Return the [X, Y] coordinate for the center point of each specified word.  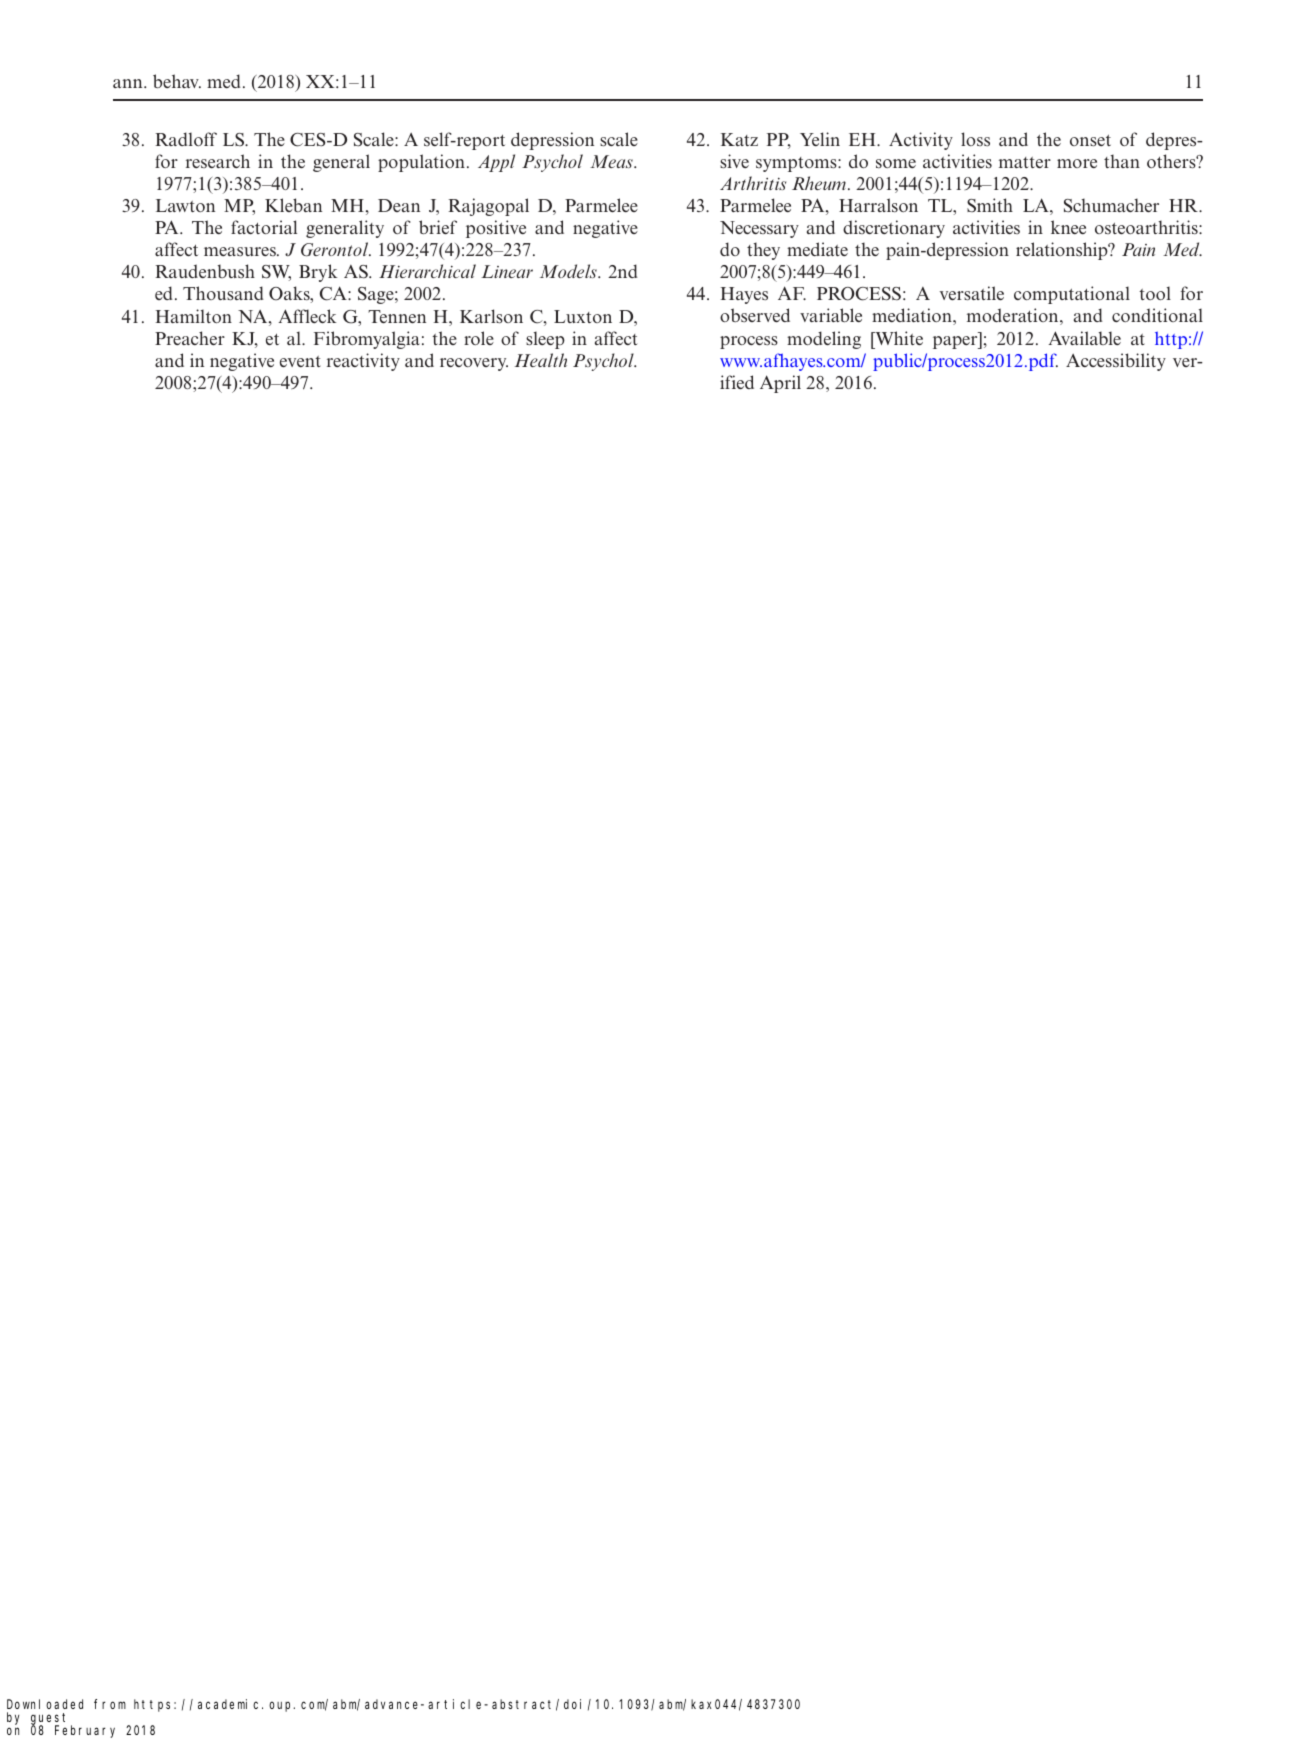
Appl [496, 163]
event [300, 361]
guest [51, 1720]
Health [541, 360]
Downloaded [45, 1704]
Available [1084, 338]
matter [1025, 162]
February [85, 1731]
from [110, 1704]
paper [956, 342]
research [218, 161]
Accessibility [1116, 362]
